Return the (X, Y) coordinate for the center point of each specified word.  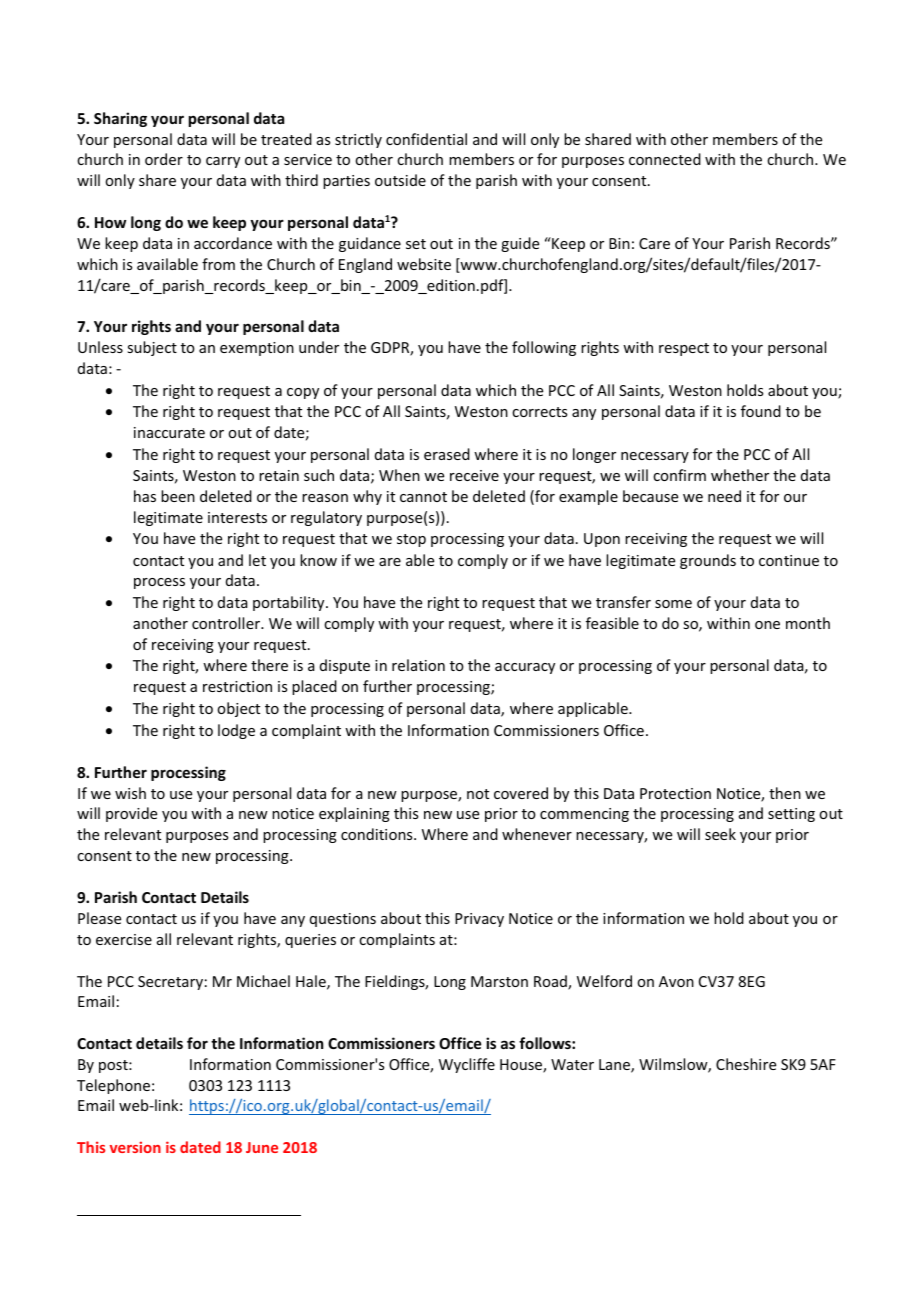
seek (720, 834)
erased (447, 454)
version (135, 1147)
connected (665, 159)
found (761, 411)
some (673, 604)
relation (418, 665)
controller (227, 623)
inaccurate (169, 432)
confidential (426, 139)
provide (131, 814)
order (164, 159)
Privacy (479, 920)
